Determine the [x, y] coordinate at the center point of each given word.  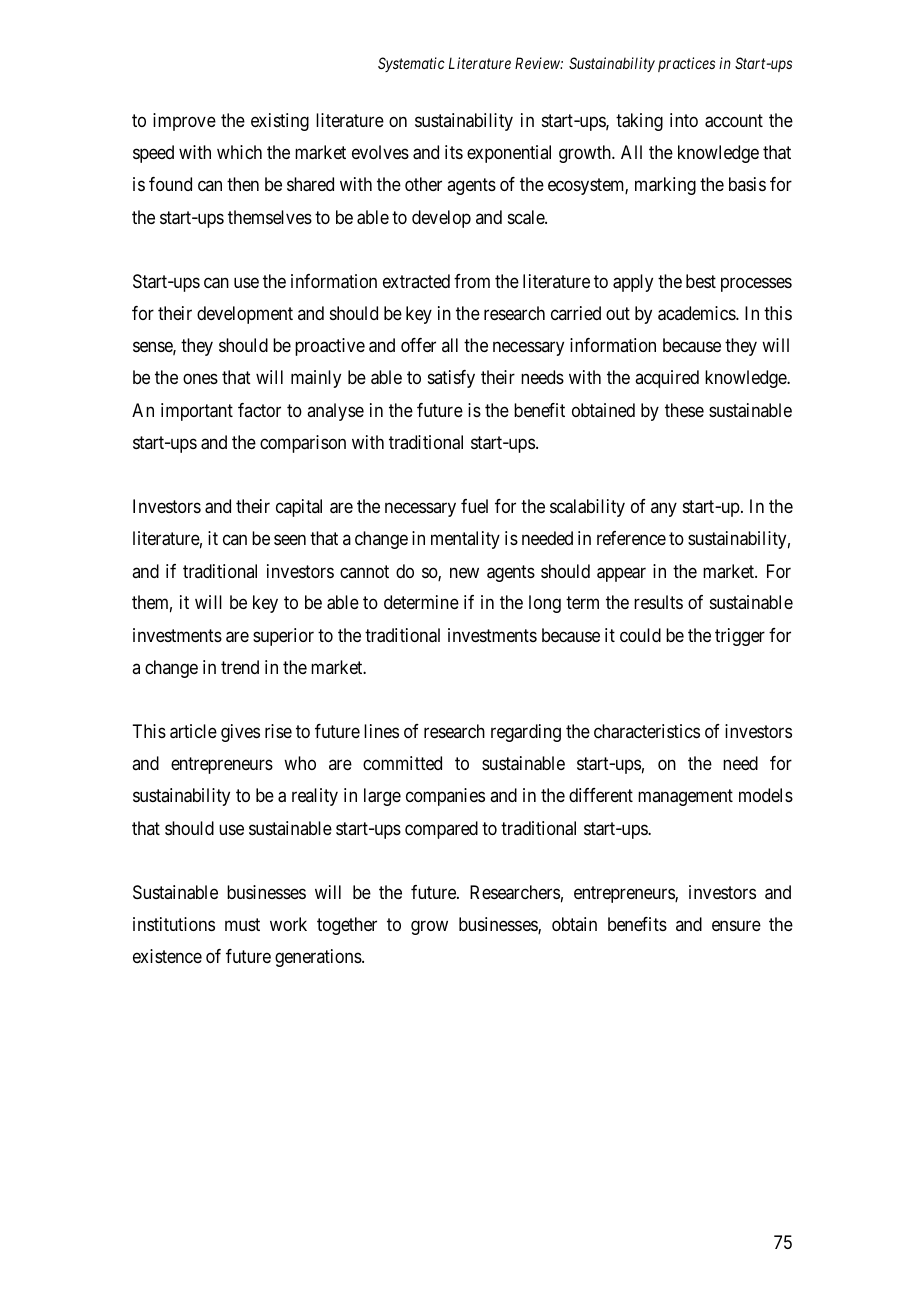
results [658, 602]
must [242, 924]
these [684, 410]
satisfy [451, 379]
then [243, 184]
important [197, 412]
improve [184, 122]
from [472, 281]
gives [240, 733]
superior [283, 637]
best [701, 281]
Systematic [411, 64]
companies [445, 797]
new [464, 572]
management [685, 798]
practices [686, 64]
